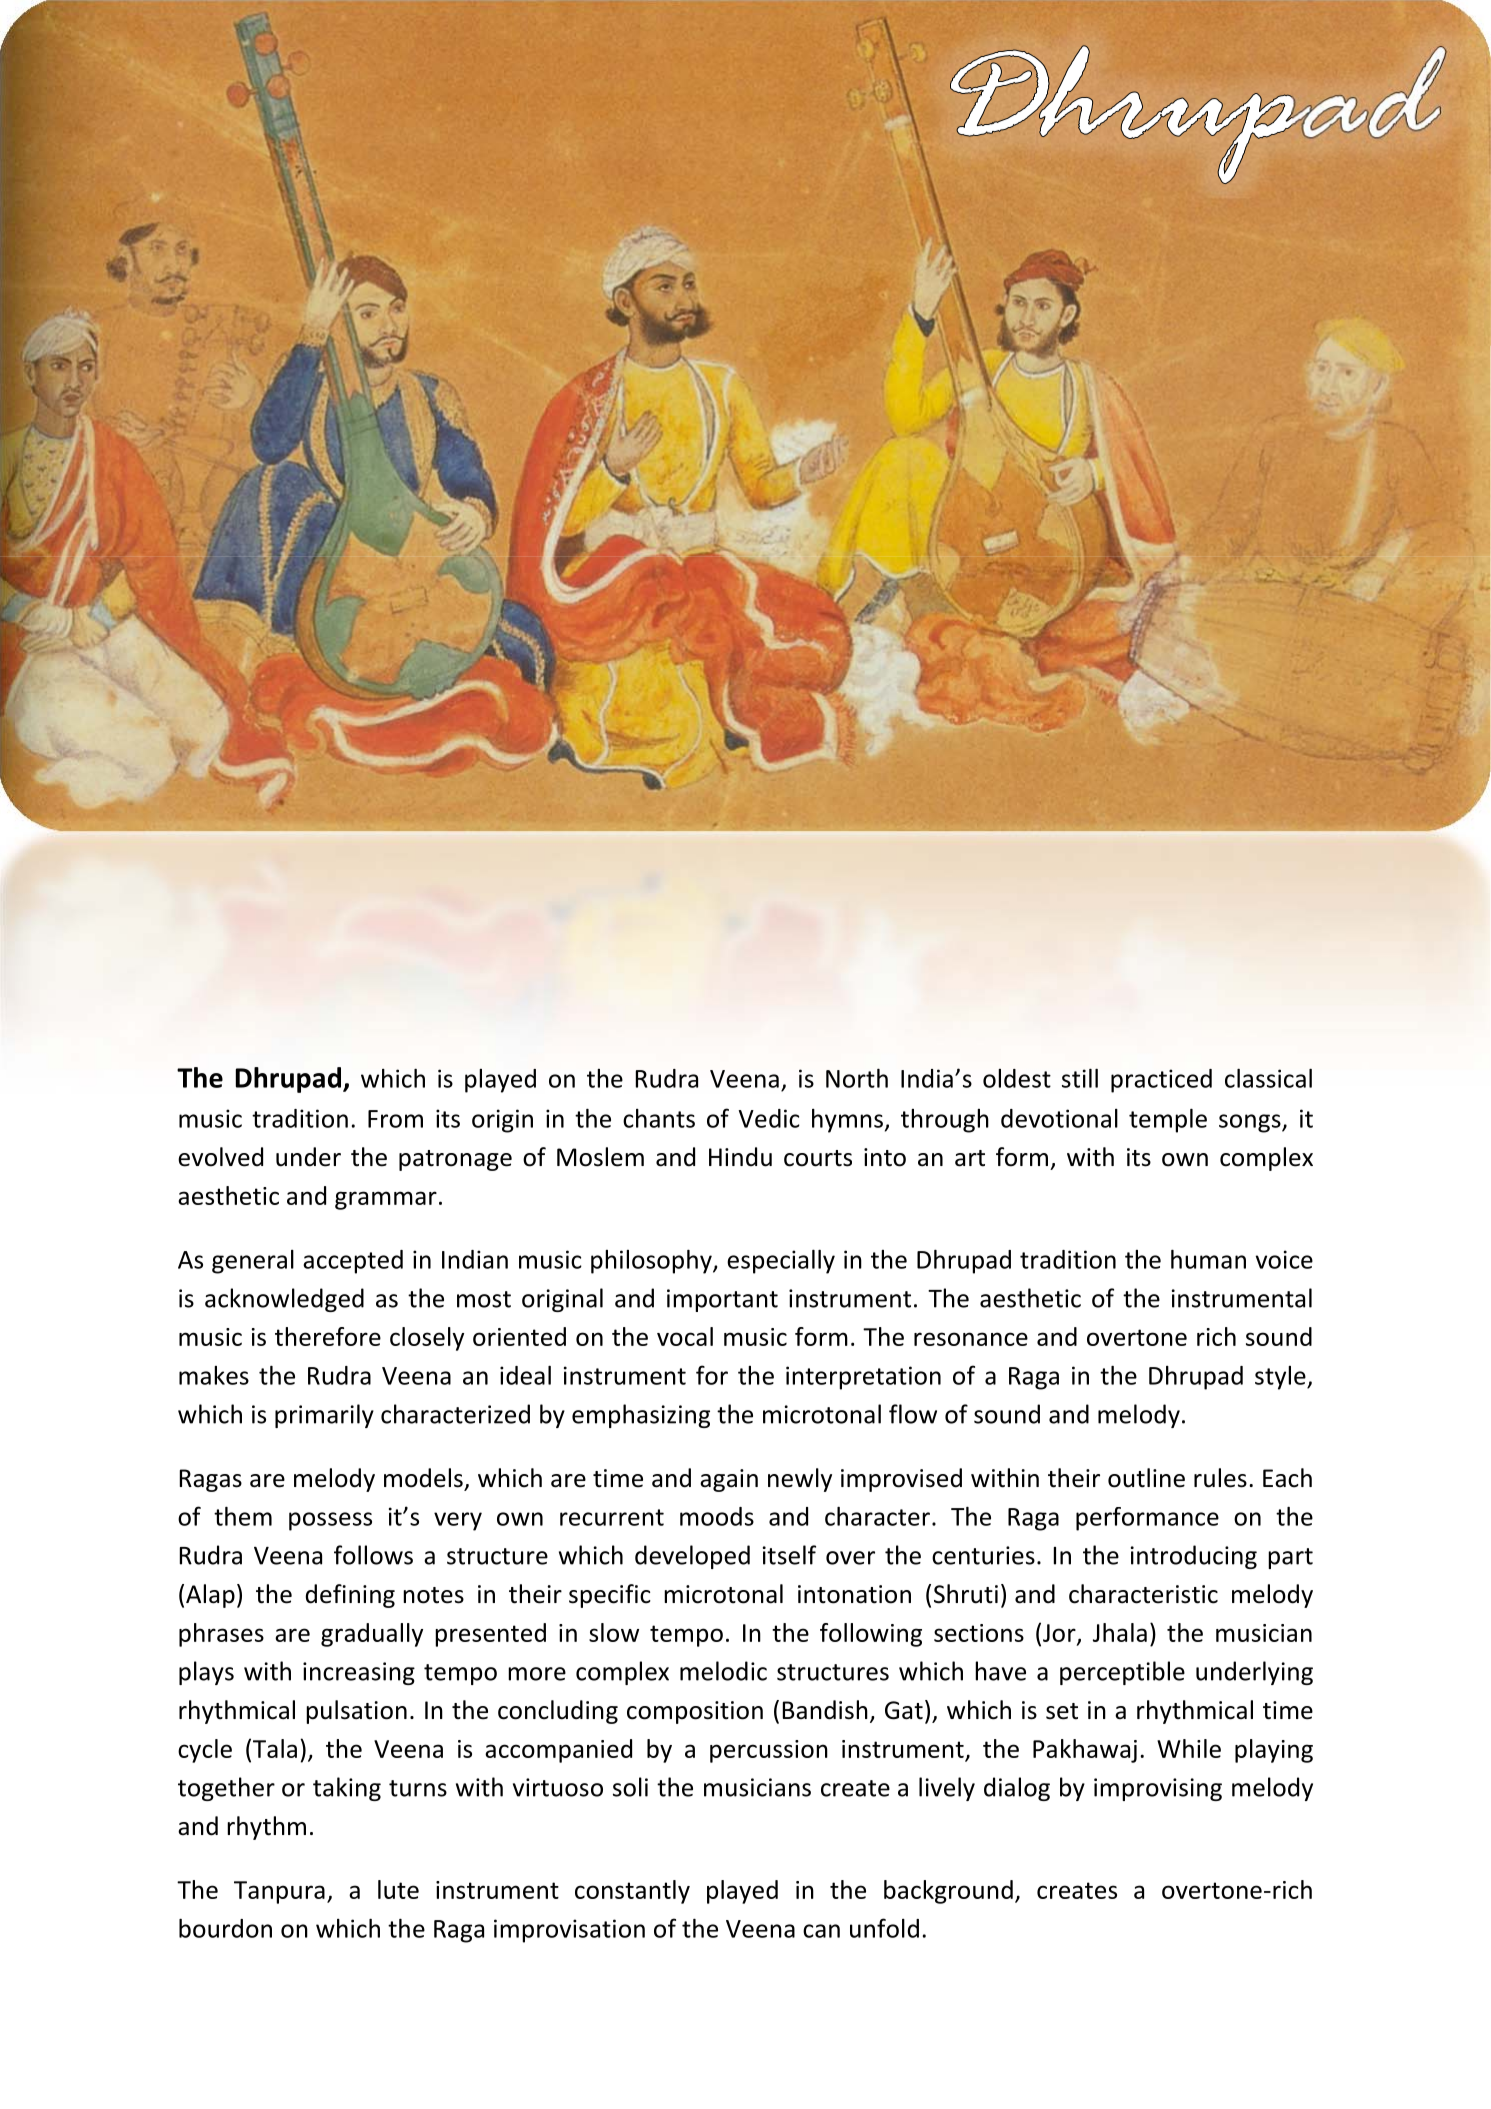 The image size is (1491, 2109). I want to click on perceptible, so click(1122, 1673).
